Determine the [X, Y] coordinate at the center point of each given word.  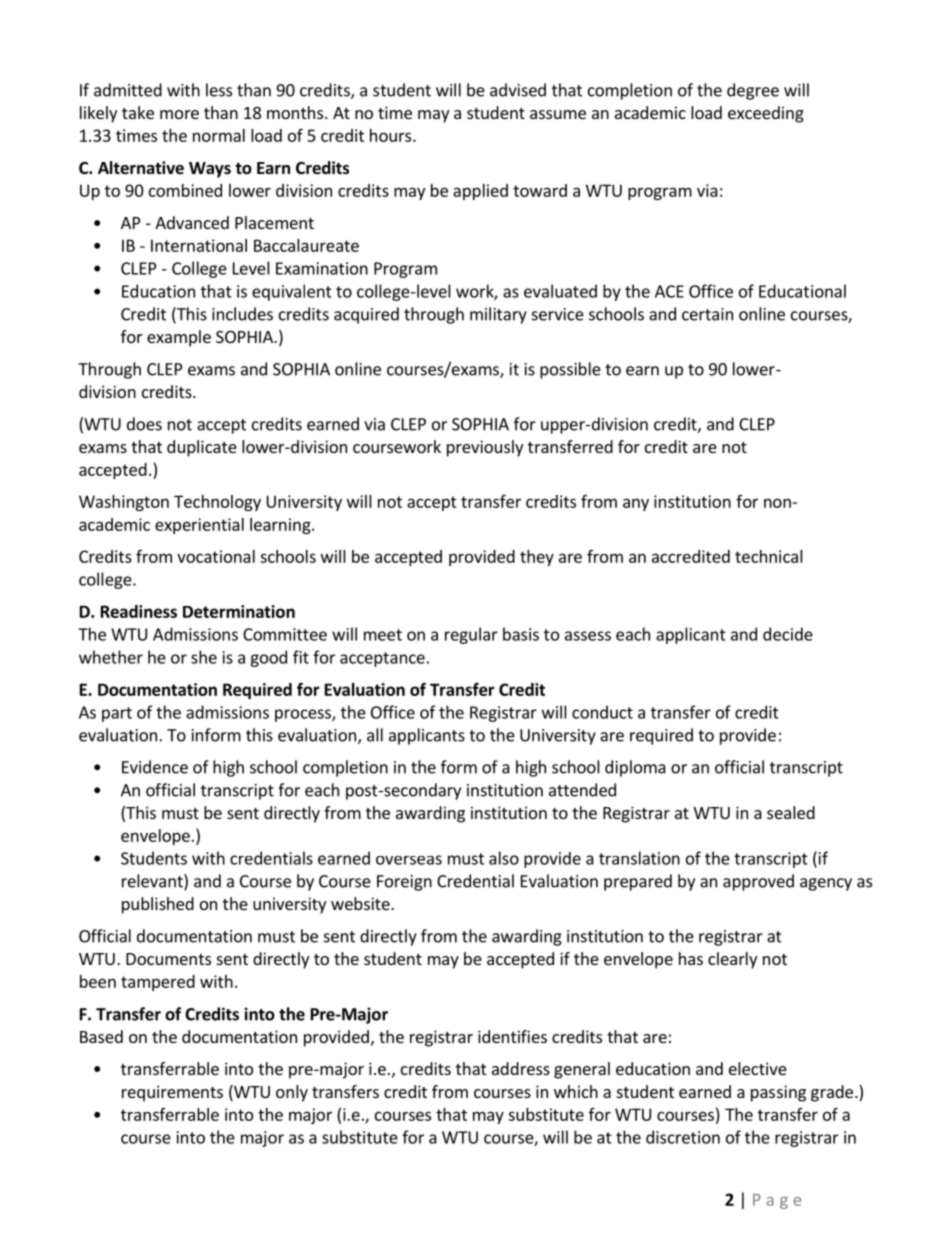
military [498, 315]
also [504, 858]
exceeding [766, 114]
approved [758, 882]
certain [707, 314]
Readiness [139, 611]
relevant [153, 882]
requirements [172, 1093]
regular [471, 635]
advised [518, 90]
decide [788, 634]
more [179, 114]
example [179, 338]
